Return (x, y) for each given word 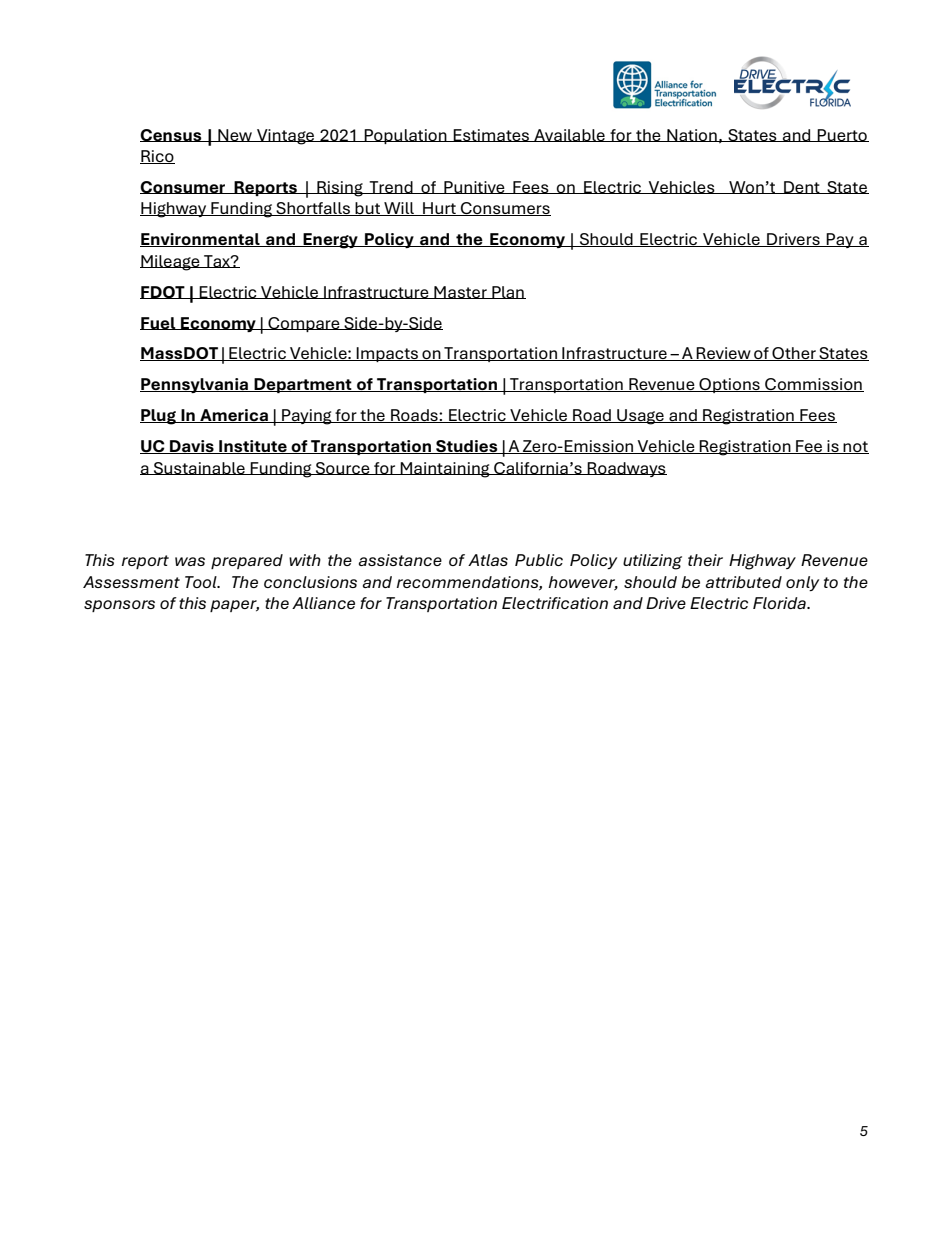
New (235, 135)
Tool (202, 582)
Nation (692, 135)
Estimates (492, 135)
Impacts (388, 354)
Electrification (555, 603)
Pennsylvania (195, 385)
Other (794, 354)
